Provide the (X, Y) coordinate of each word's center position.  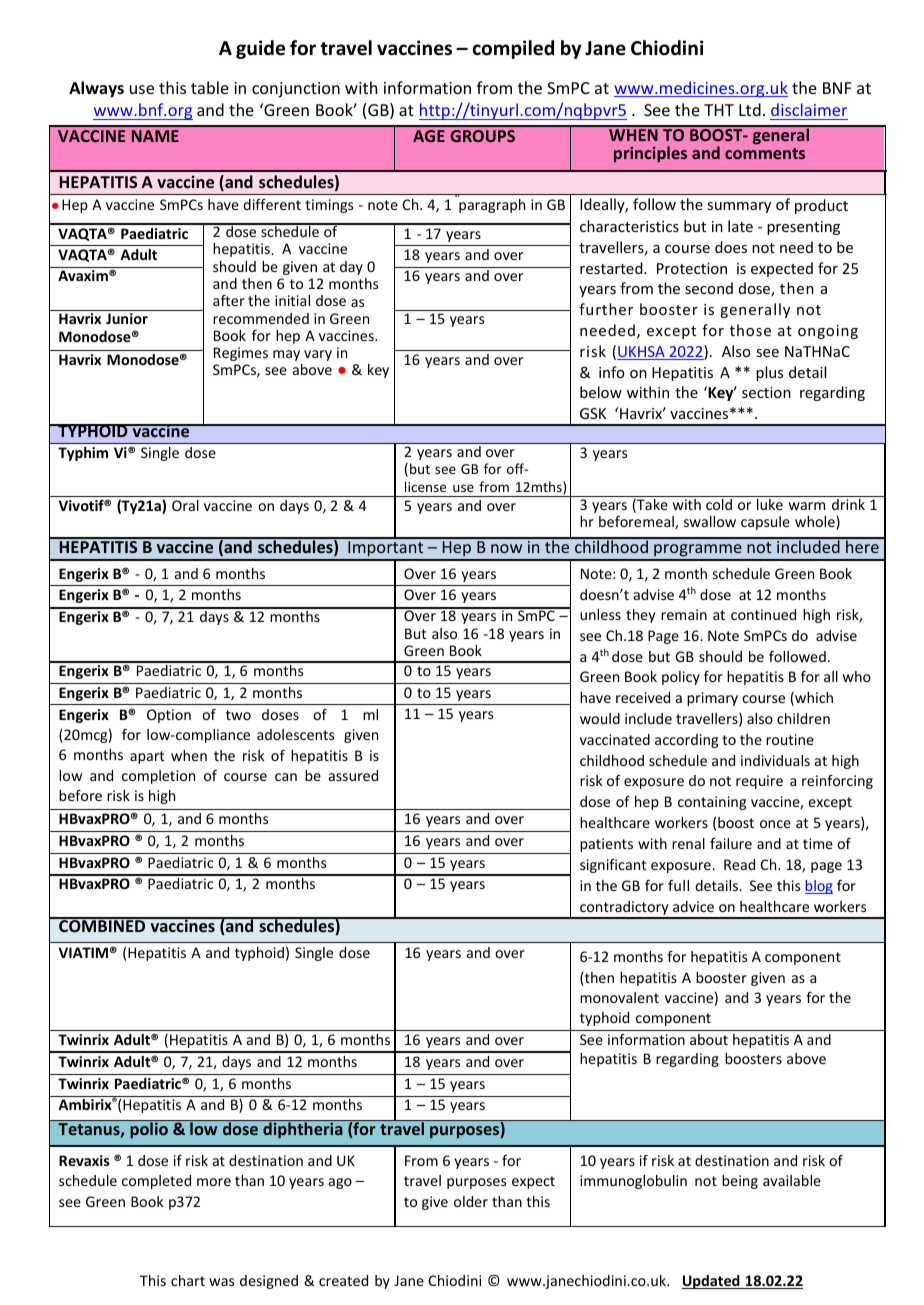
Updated (712, 1282)
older (471, 1201)
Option (169, 716)
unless (600, 614)
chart (188, 1280)
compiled (513, 49)
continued (763, 614)
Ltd (750, 109)
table (210, 87)
